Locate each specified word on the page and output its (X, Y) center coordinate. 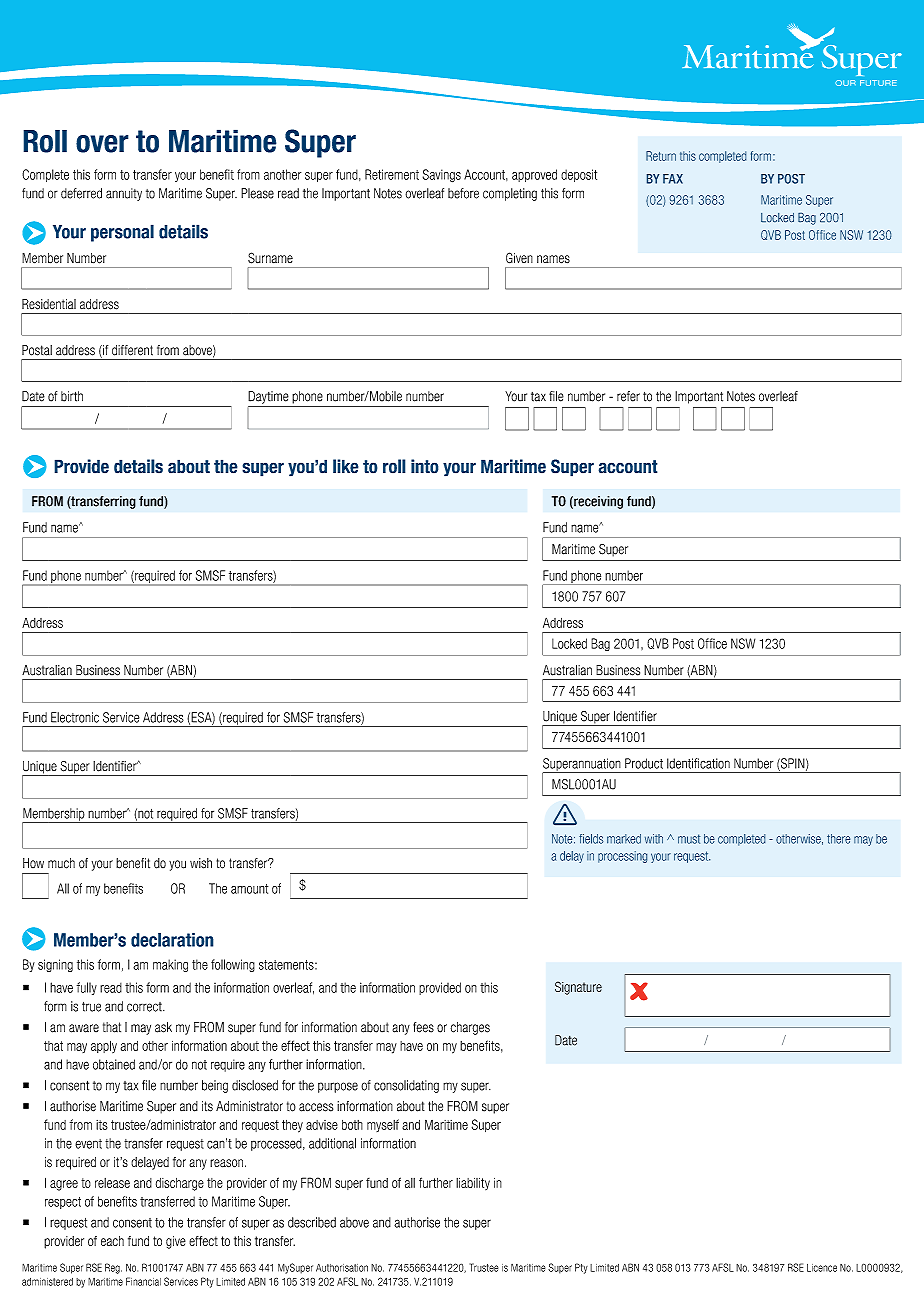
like (346, 466)
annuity (124, 194)
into (425, 466)
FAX (673, 179)
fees (423, 1027)
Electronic (75, 717)
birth (72, 396)
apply (104, 1046)
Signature (578, 988)
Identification (698, 763)
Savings (442, 175)
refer (628, 396)
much (61, 863)
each (112, 1241)
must (689, 839)
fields (591, 839)
